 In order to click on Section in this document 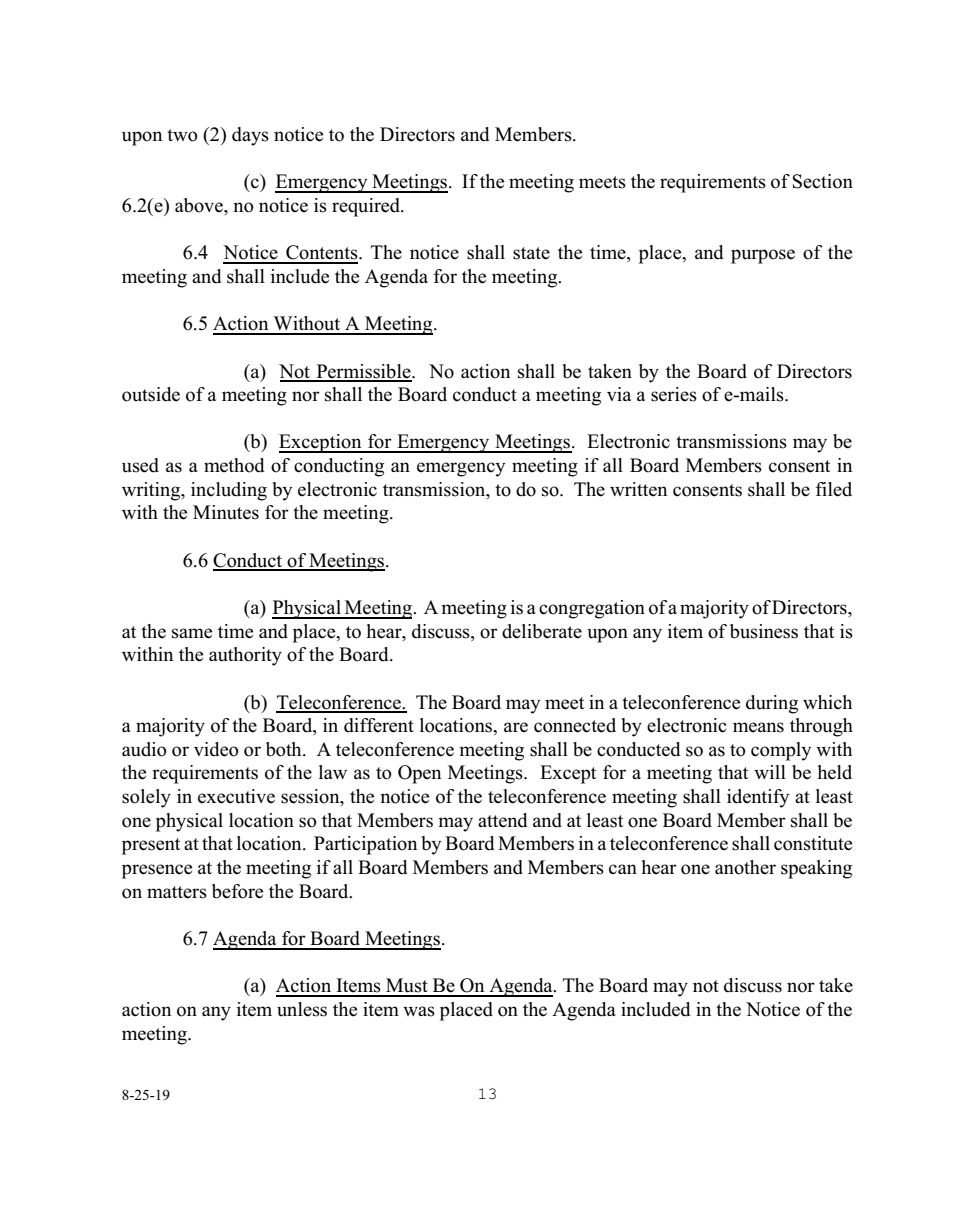, I will do `click(823, 181)`.
